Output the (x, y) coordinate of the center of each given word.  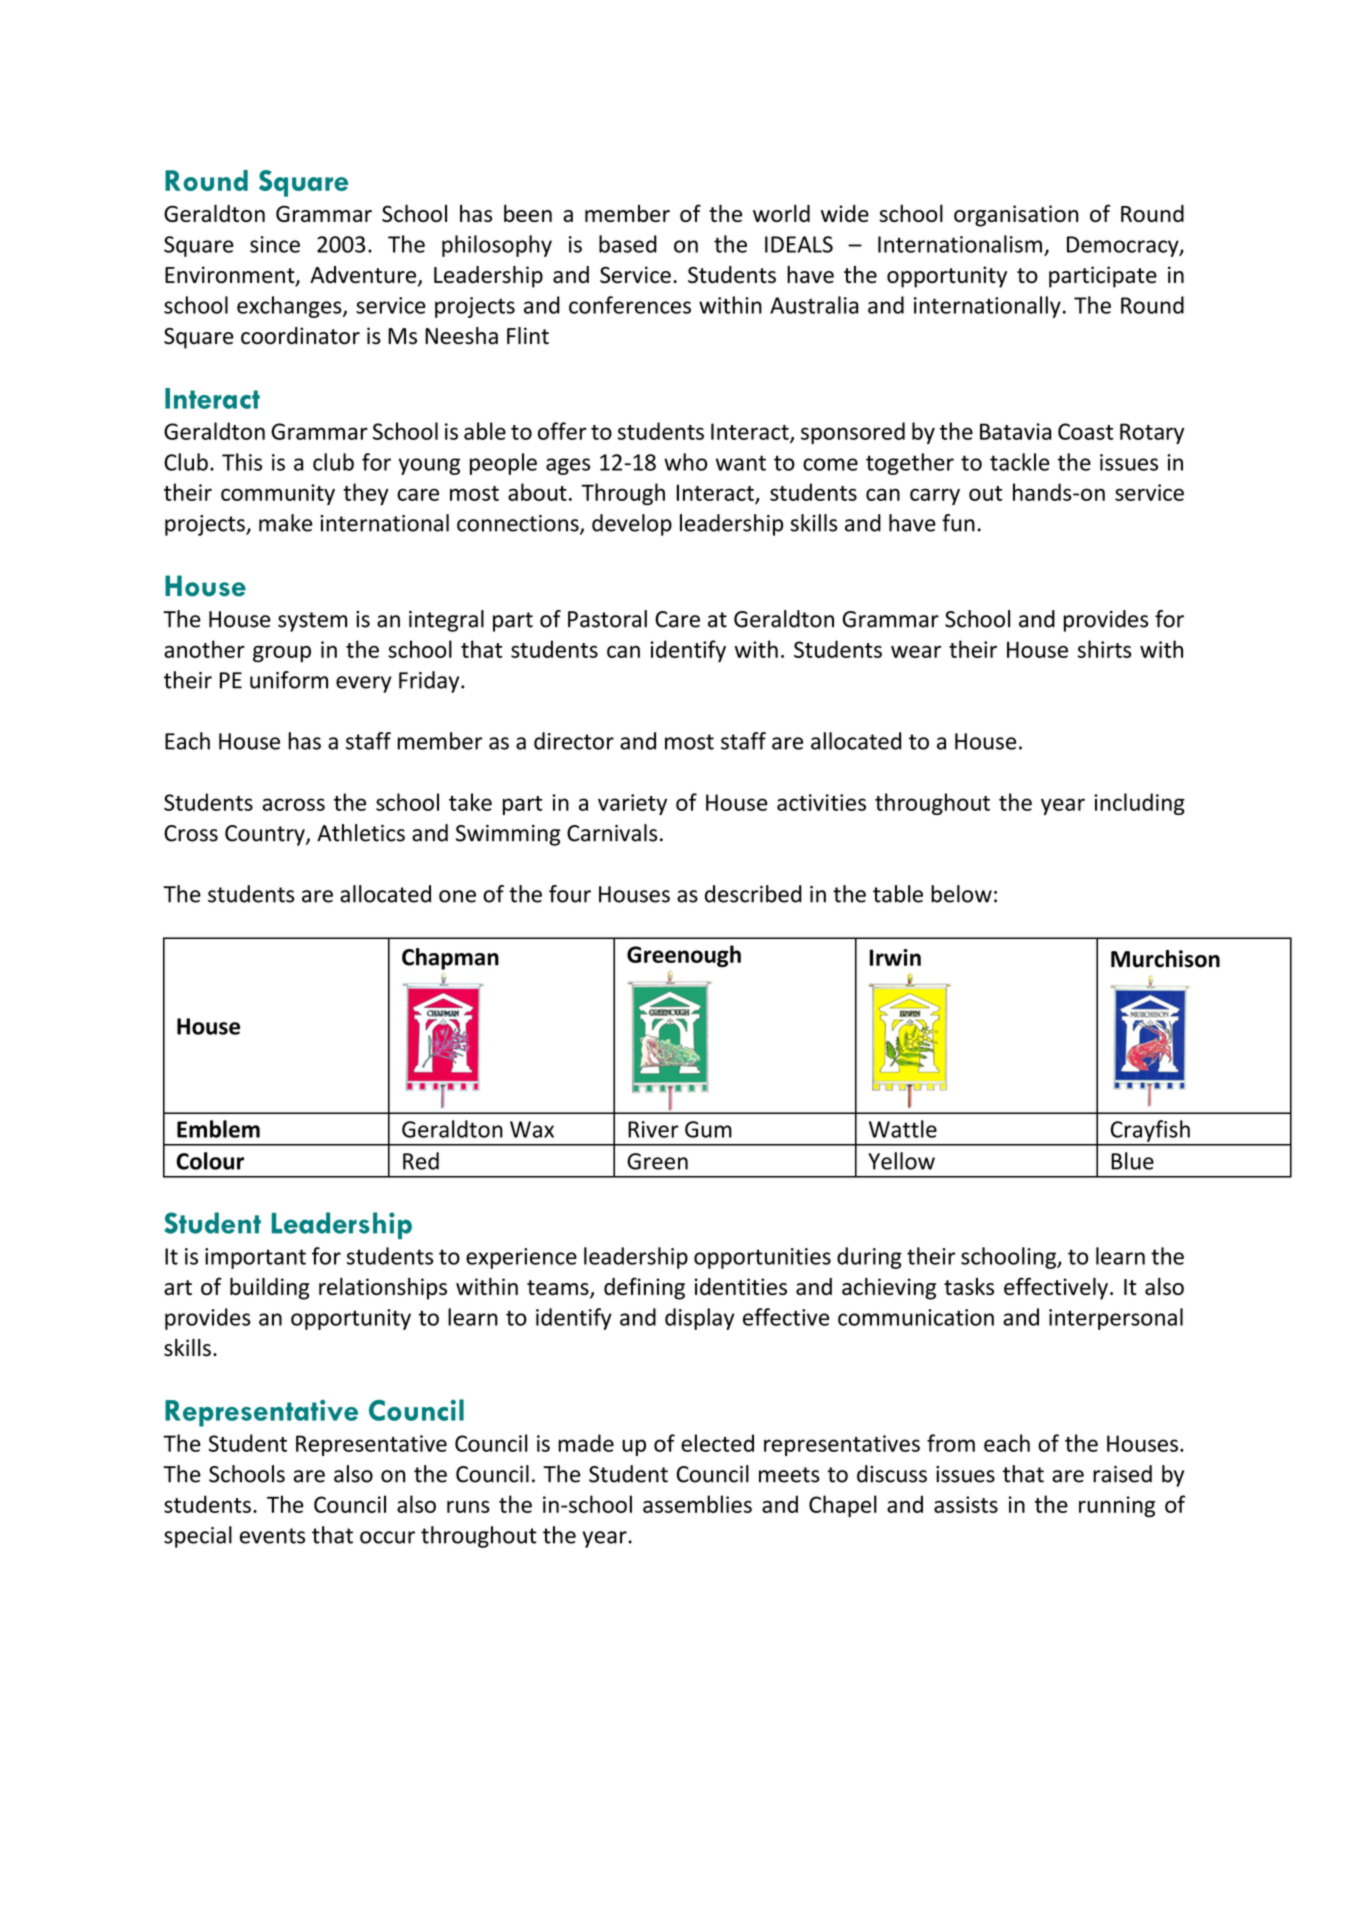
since (275, 244)
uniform (289, 680)
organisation (1016, 216)
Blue (1132, 1161)
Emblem (218, 1129)
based (628, 244)
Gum (708, 1129)
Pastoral (607, 619)
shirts (1105, 649)
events (272, 1536)
